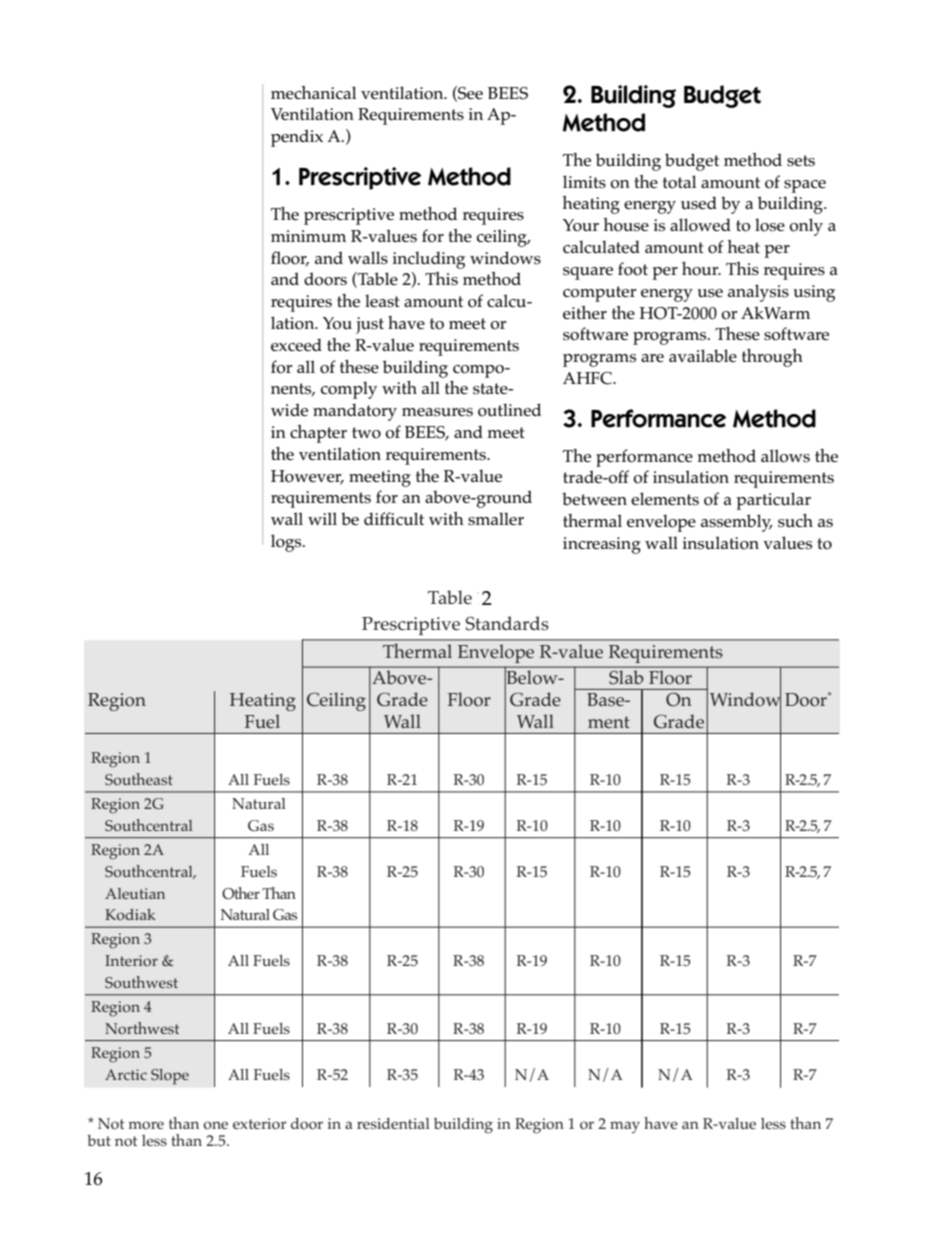  What do you see at coordinates (507, 623) in the image?
I see `Standards` at bounding box center [507, 623].
